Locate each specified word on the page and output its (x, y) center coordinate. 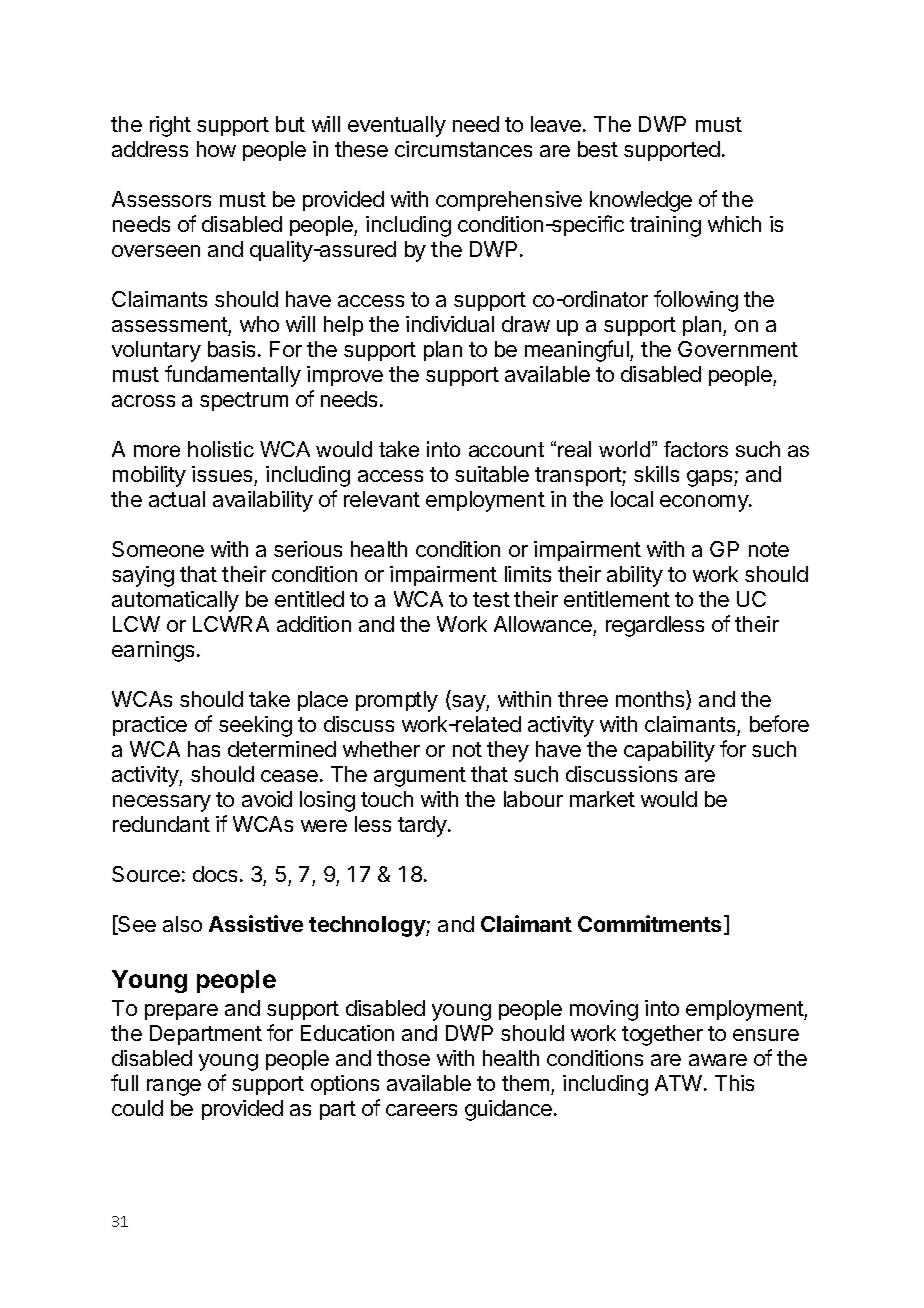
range (174, 1087)
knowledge (641, 201)
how (216, 149)
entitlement (617, 599)
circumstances (463, 149)
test (491, 599)
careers (421, 1110)
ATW (680, 1083)
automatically (175, 601)
